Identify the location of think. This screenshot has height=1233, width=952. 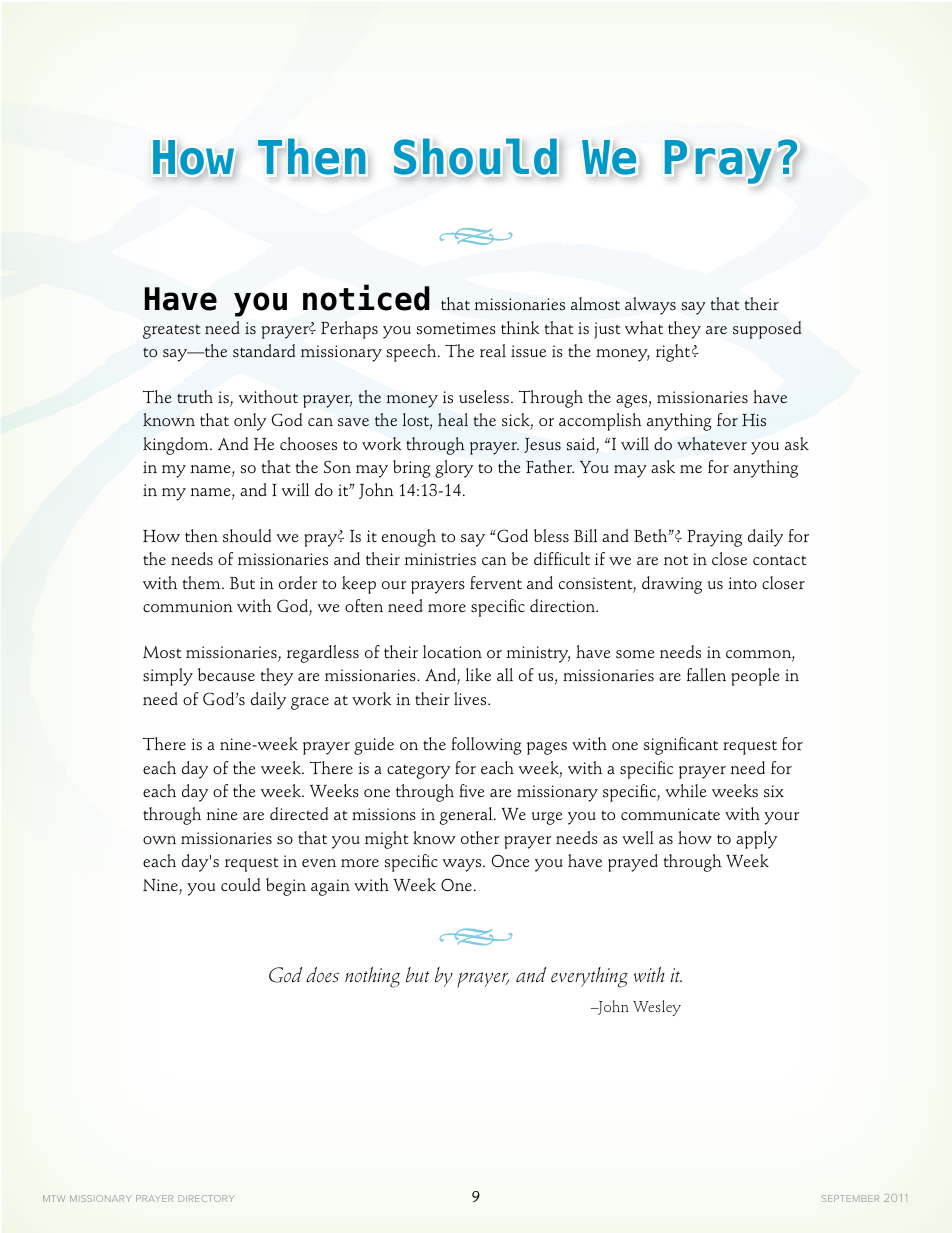
(520, 327).
